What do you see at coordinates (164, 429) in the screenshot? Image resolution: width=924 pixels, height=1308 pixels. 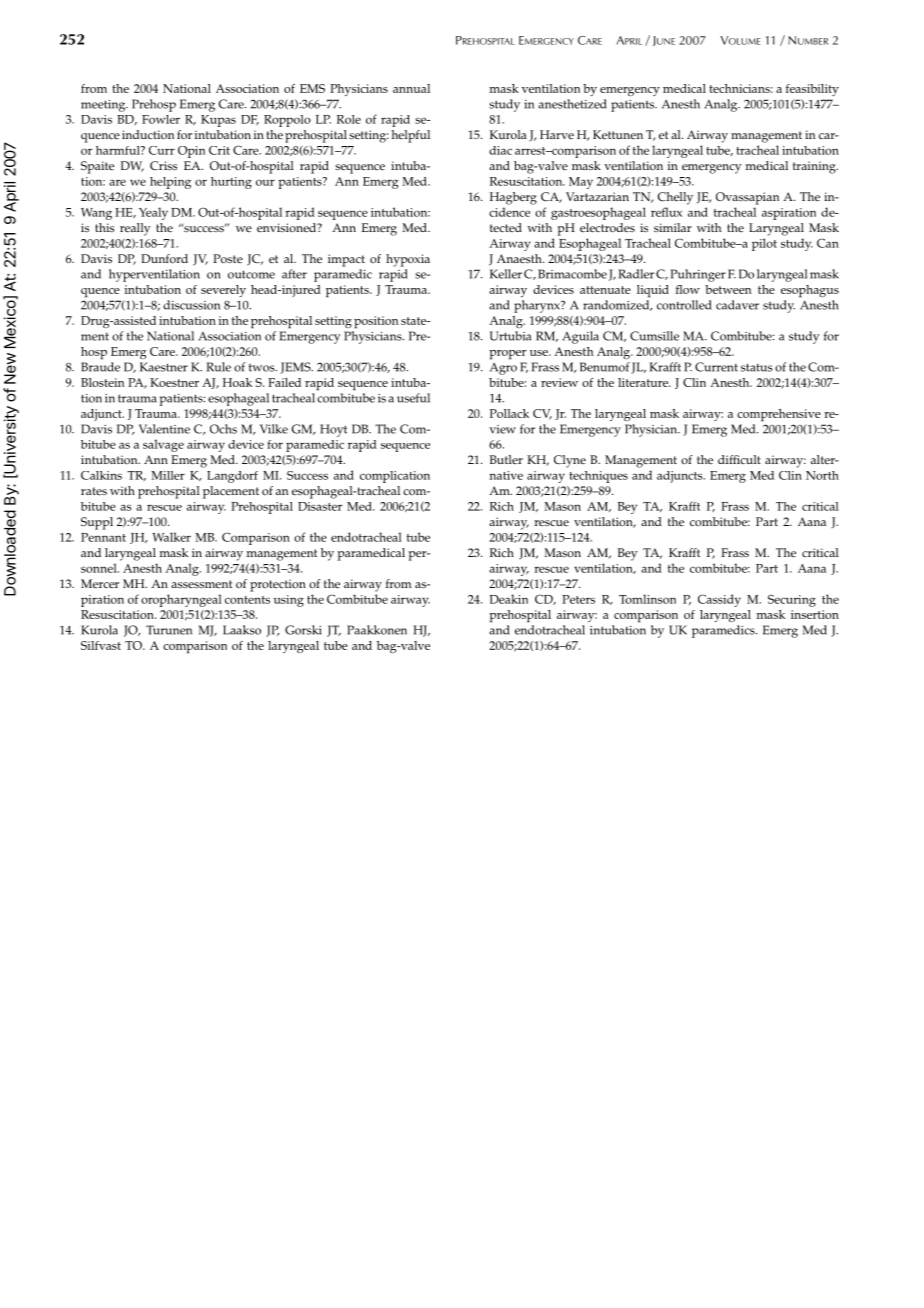 I see `Valentine` at bounding box center [164, 429].
